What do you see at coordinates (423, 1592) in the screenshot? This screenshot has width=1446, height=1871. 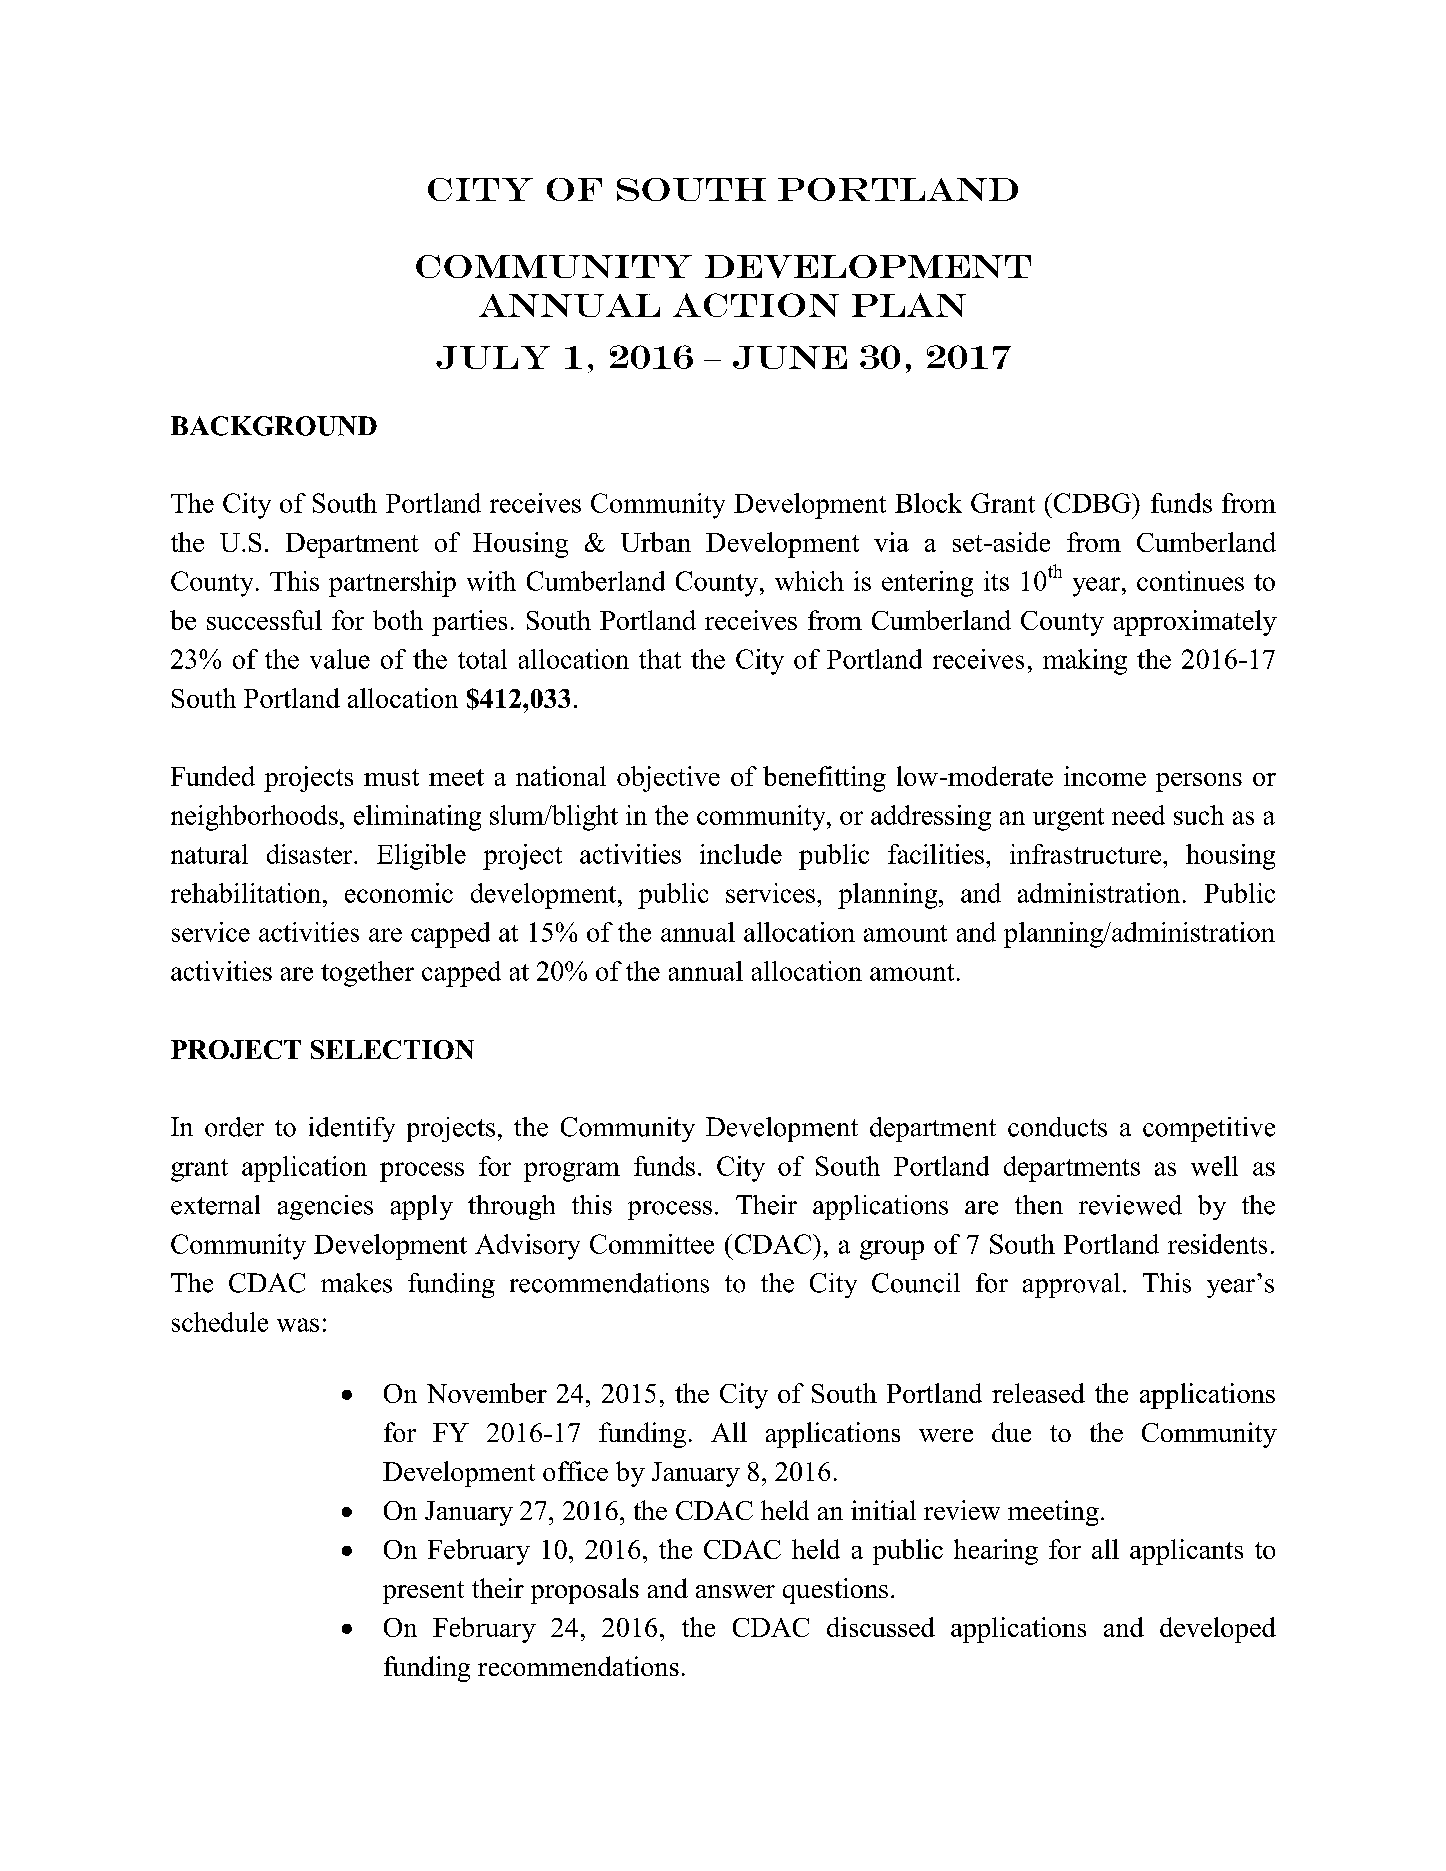 I see `present` at bounding box center [423, 1592].
